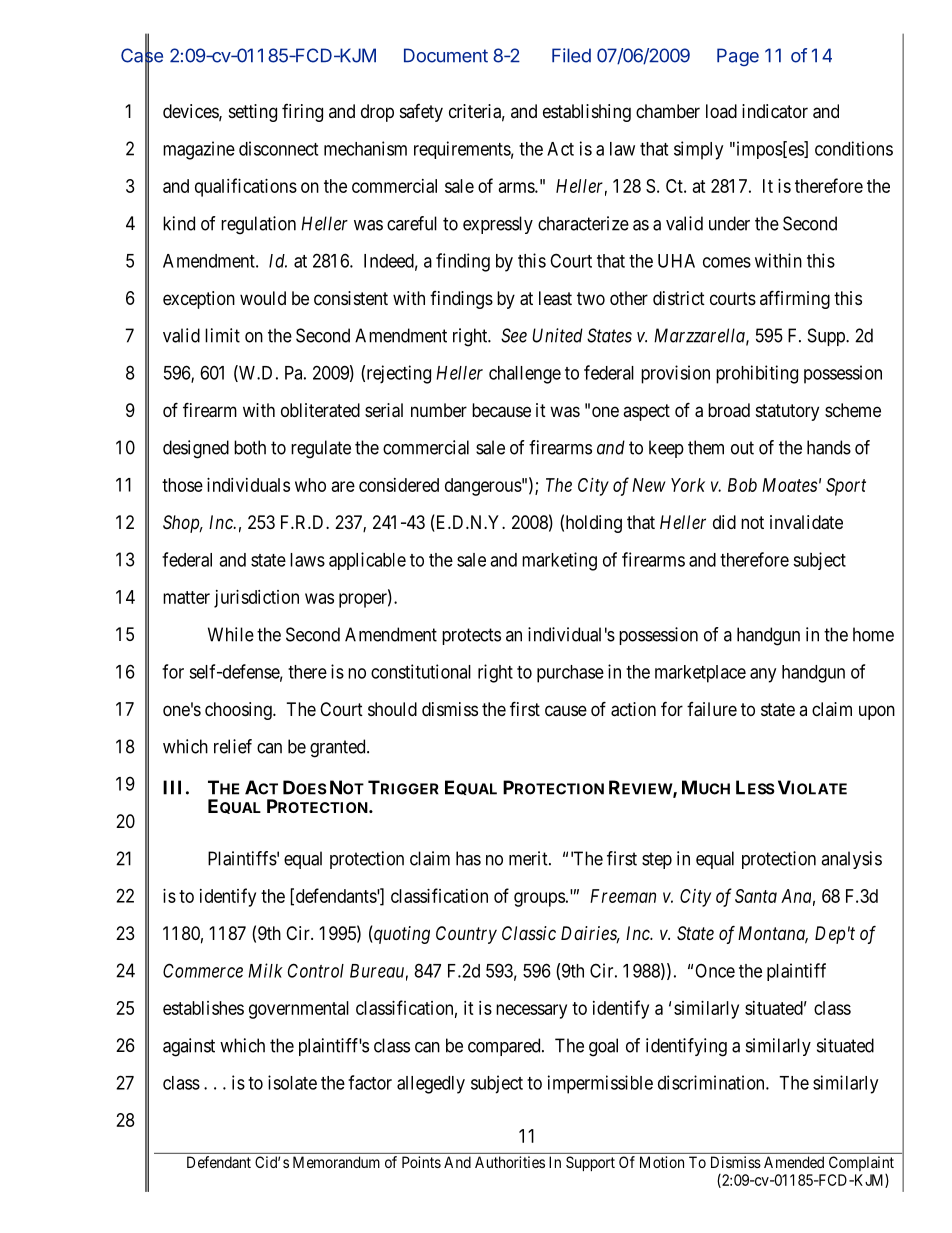 This page has width=952, height=1233. Describe the element at coordinates (471, 636) in the page. I see `protects` at that location.
